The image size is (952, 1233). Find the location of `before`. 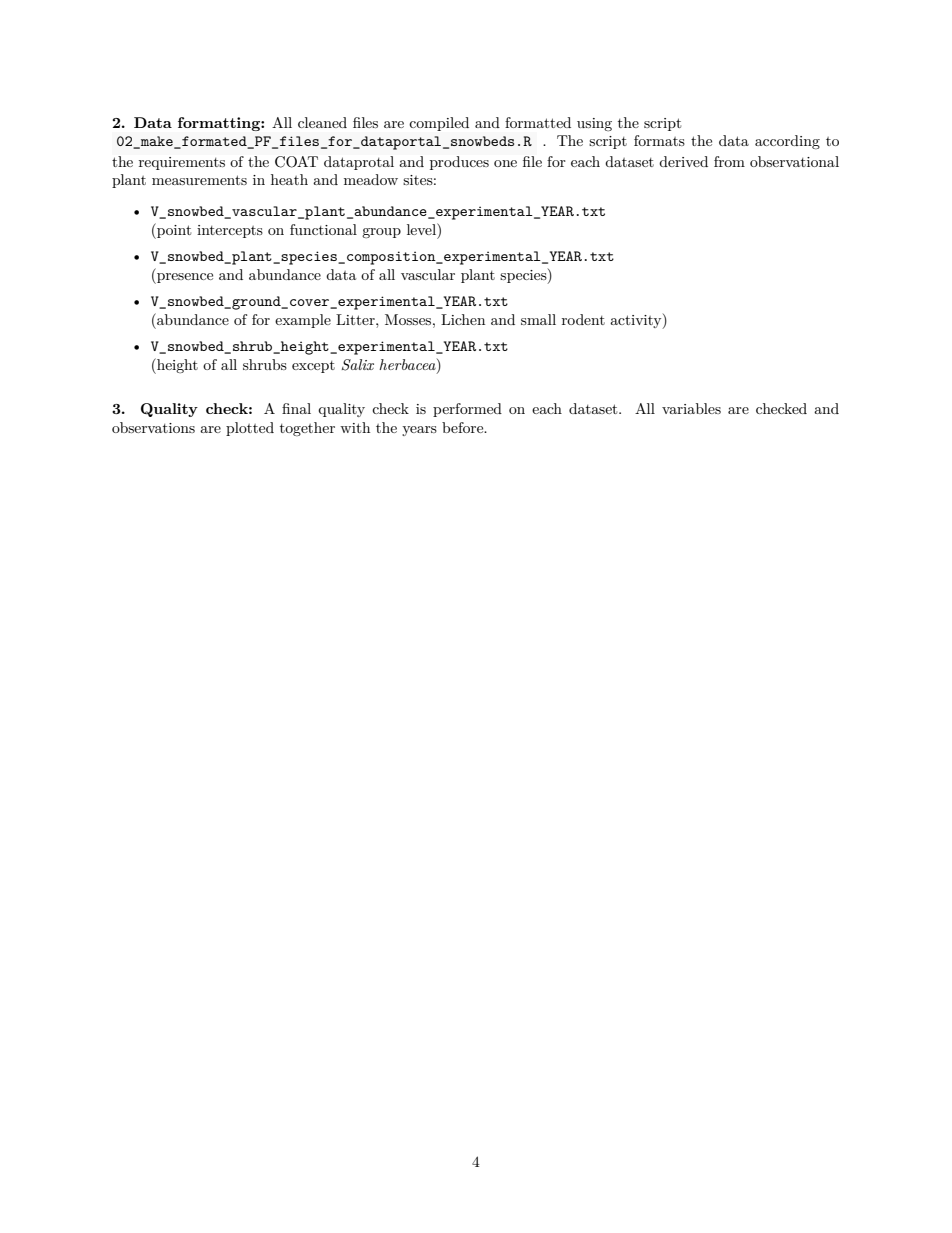

before is located at coordinates (464, 427).
